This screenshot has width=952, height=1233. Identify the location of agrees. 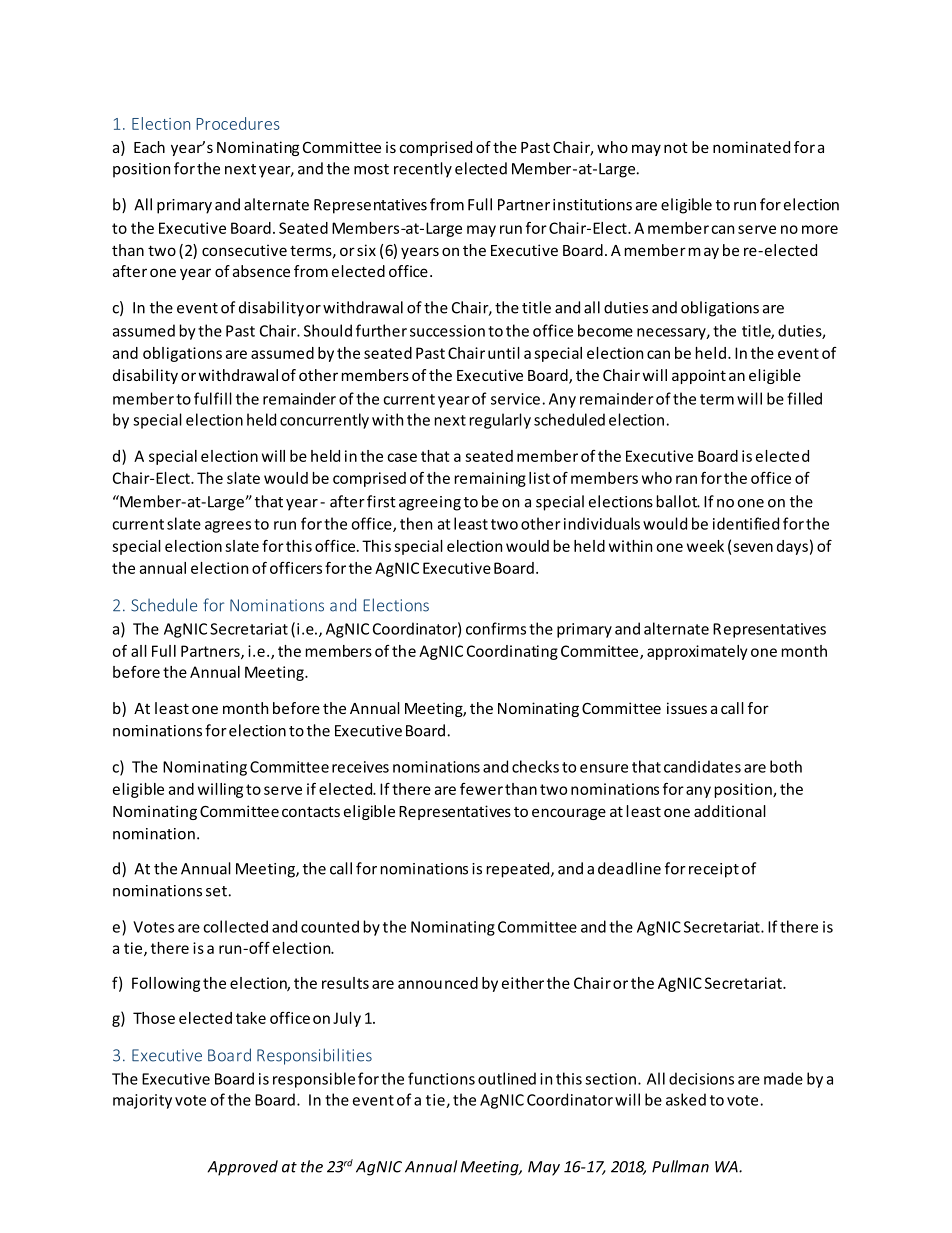
(228, 527).
